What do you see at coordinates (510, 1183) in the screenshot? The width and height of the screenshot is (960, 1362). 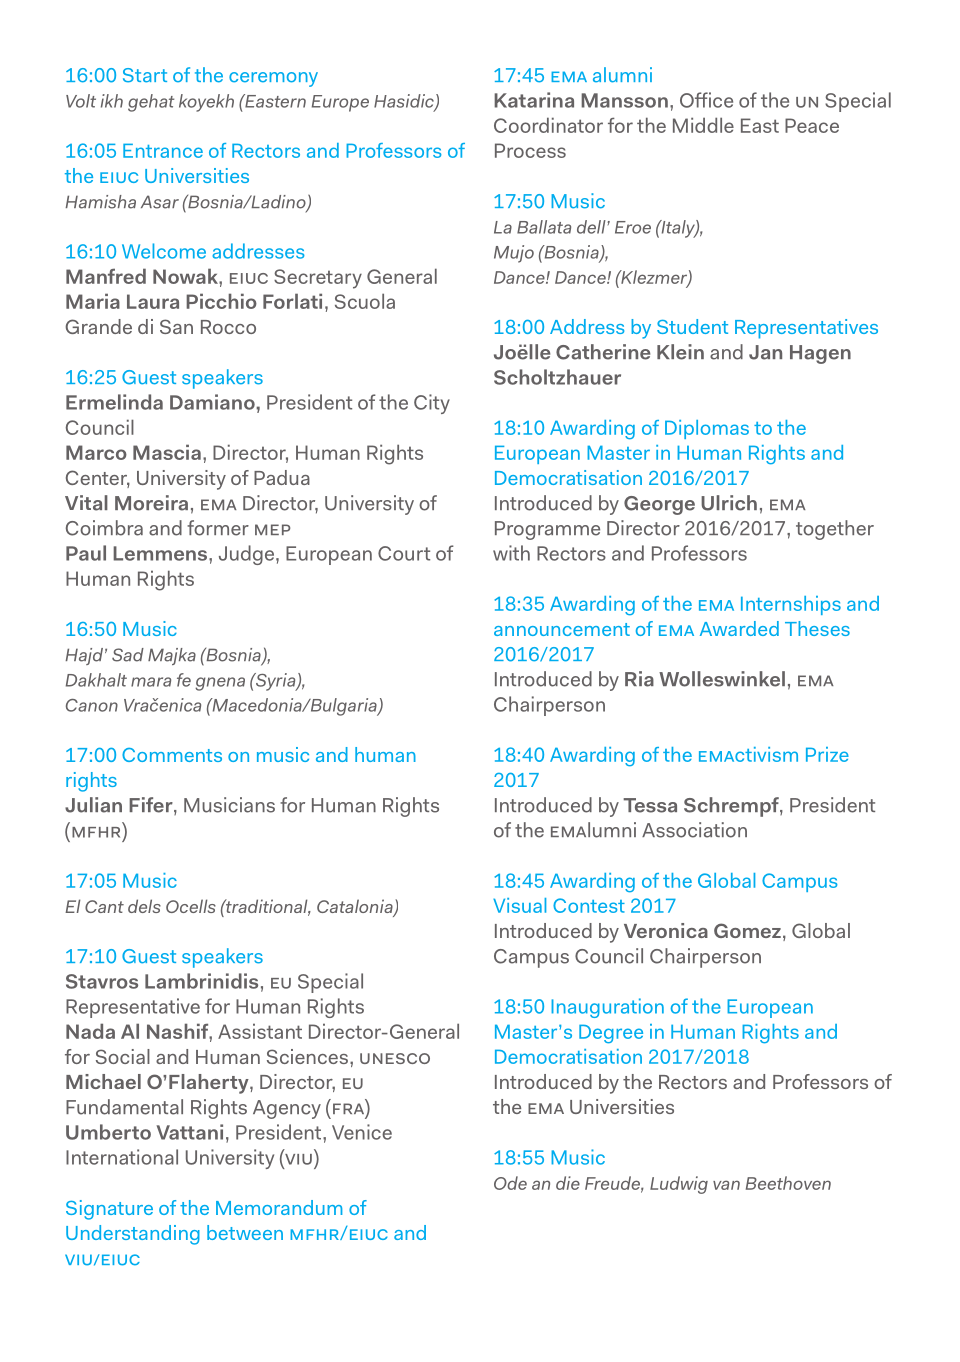 I see `Ode` at bounding box center [510, 1183].
